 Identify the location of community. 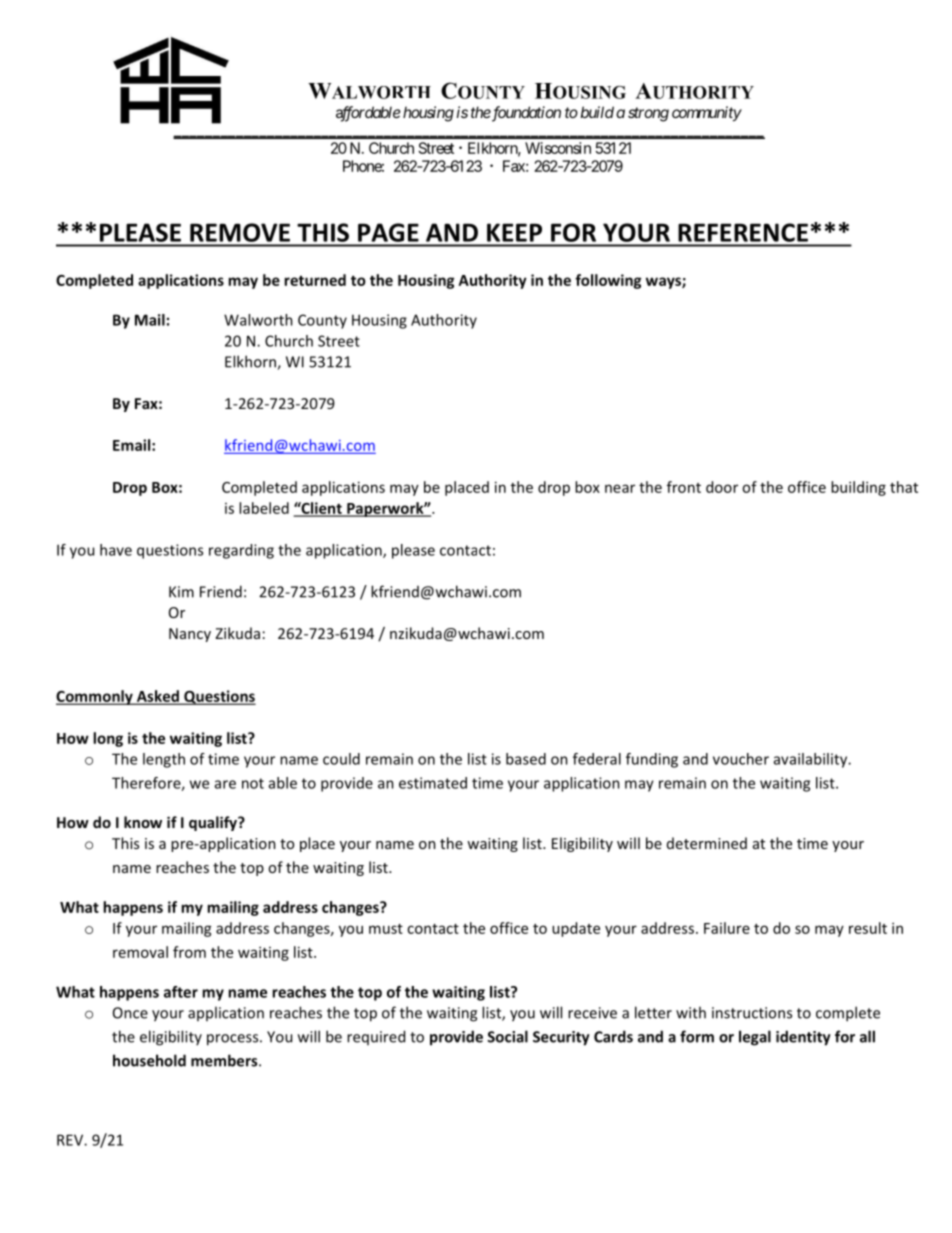
(707, 113).
